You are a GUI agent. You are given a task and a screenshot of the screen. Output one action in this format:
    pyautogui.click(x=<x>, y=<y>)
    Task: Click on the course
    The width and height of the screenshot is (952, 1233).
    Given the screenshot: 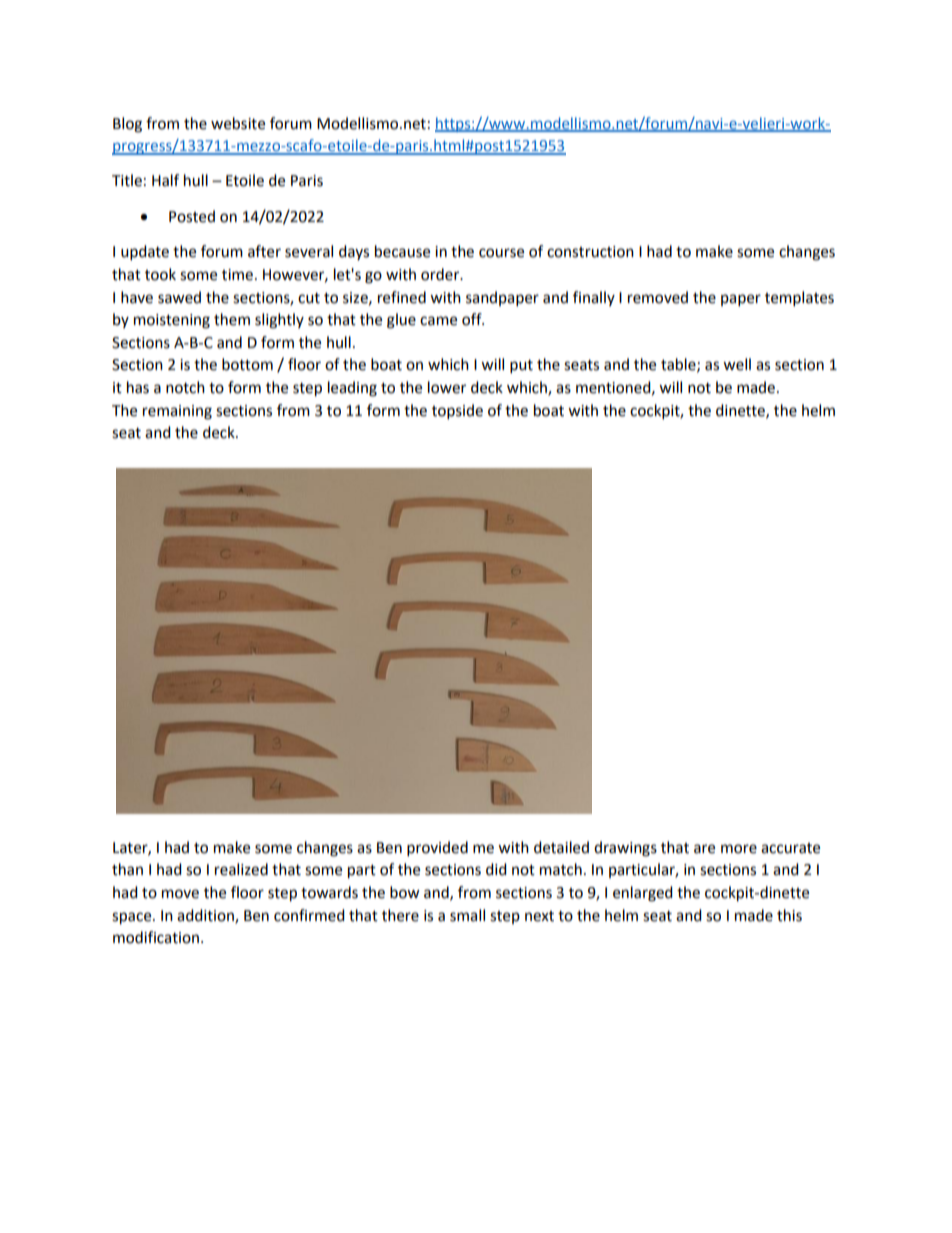 What is the action you would take?
    pyautogui.click(x=501, y=253)
